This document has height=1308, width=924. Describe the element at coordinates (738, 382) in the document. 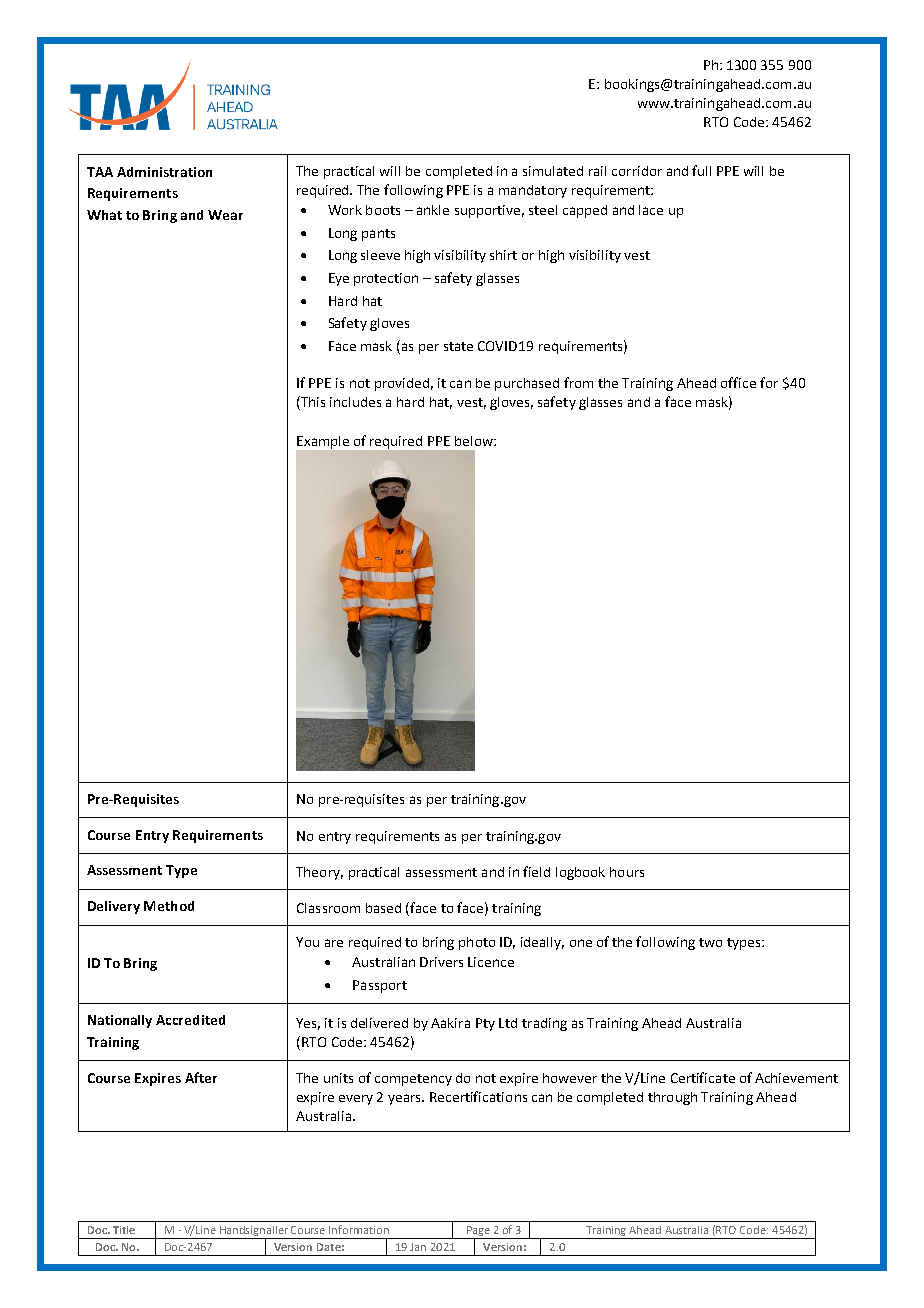

I see `office` at that location.
